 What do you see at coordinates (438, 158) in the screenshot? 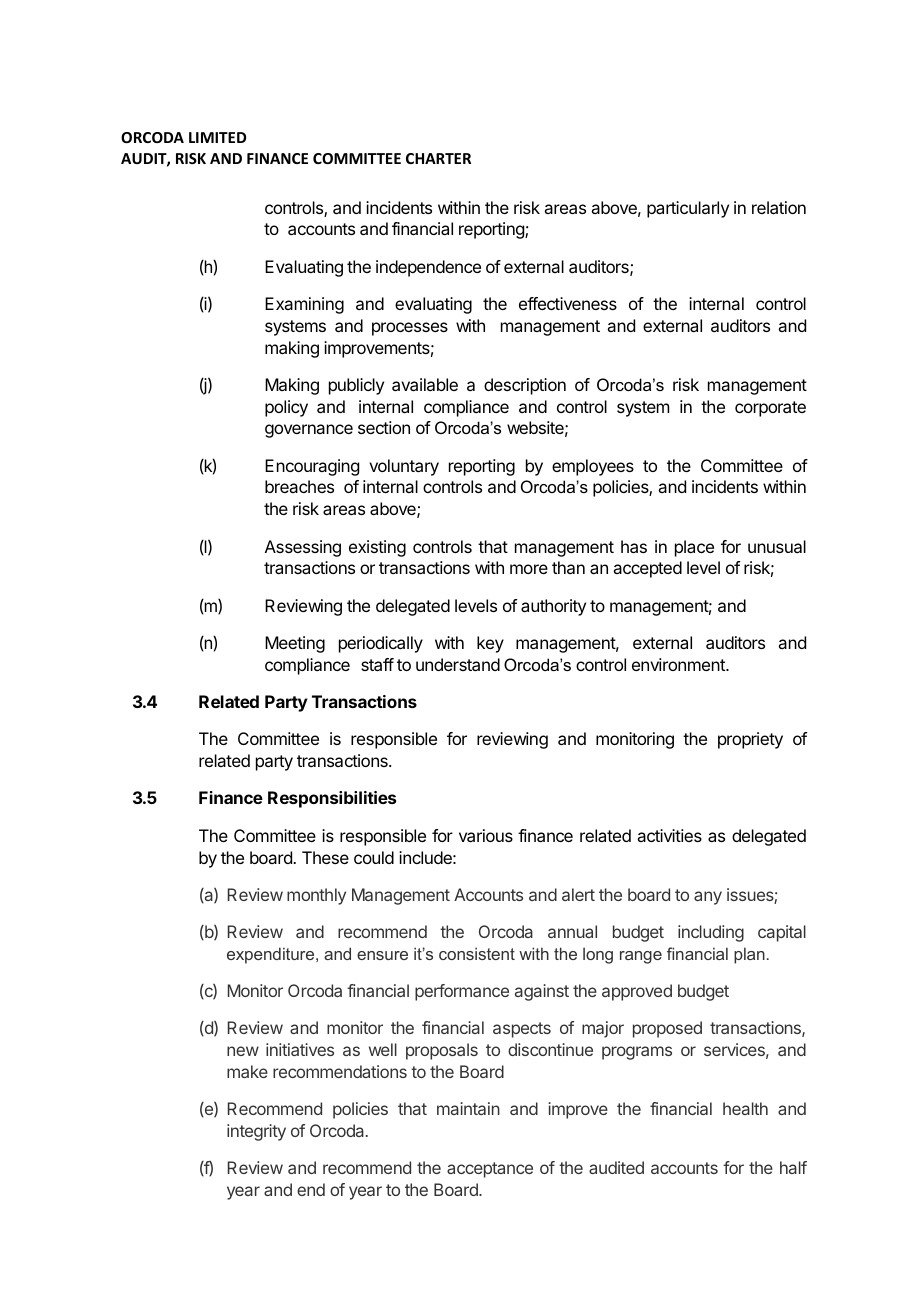
I see `CHARTER` at bounding box center [438, 158].
